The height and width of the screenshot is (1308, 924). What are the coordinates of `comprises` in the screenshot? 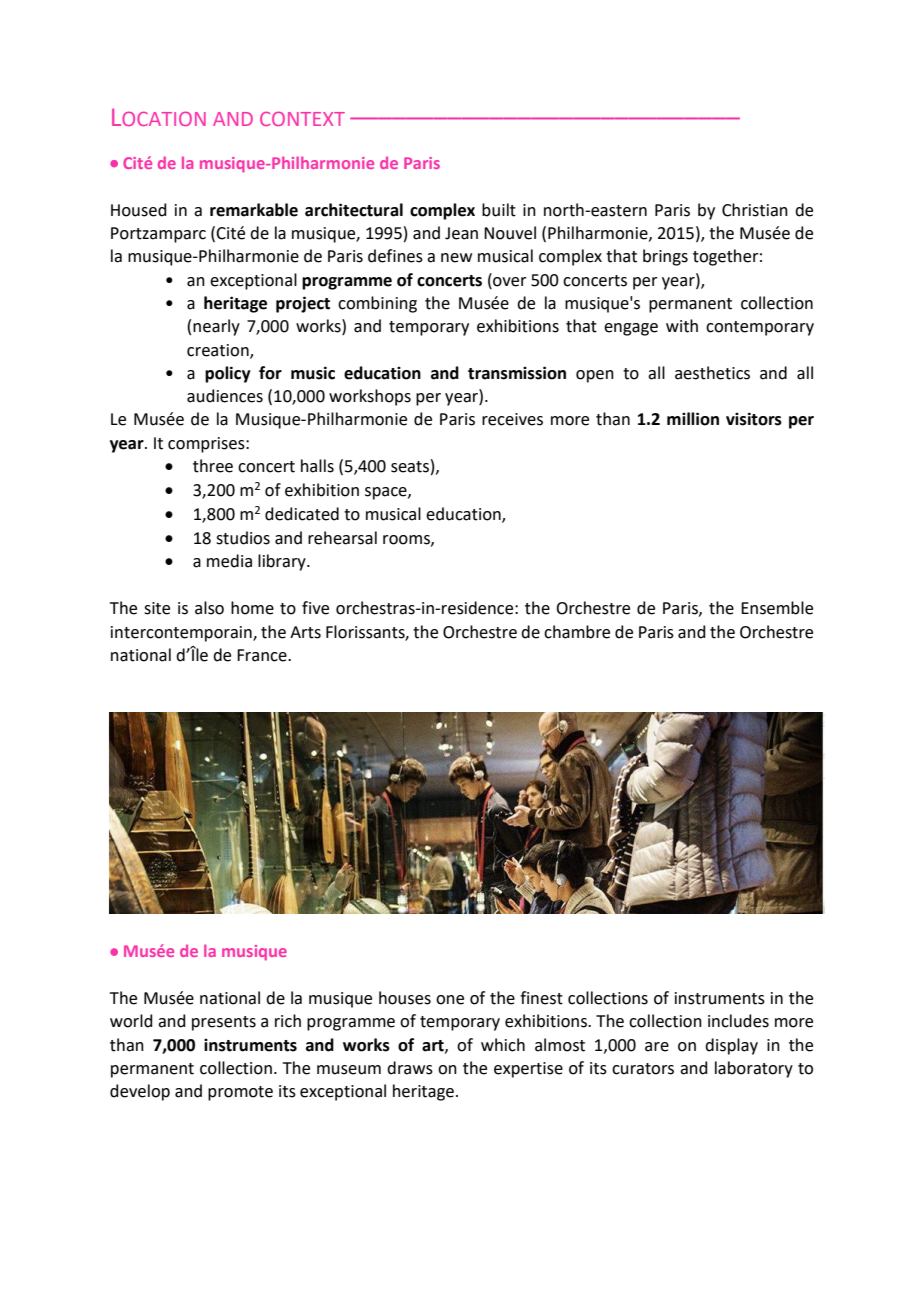 It's located at (207, 445).
